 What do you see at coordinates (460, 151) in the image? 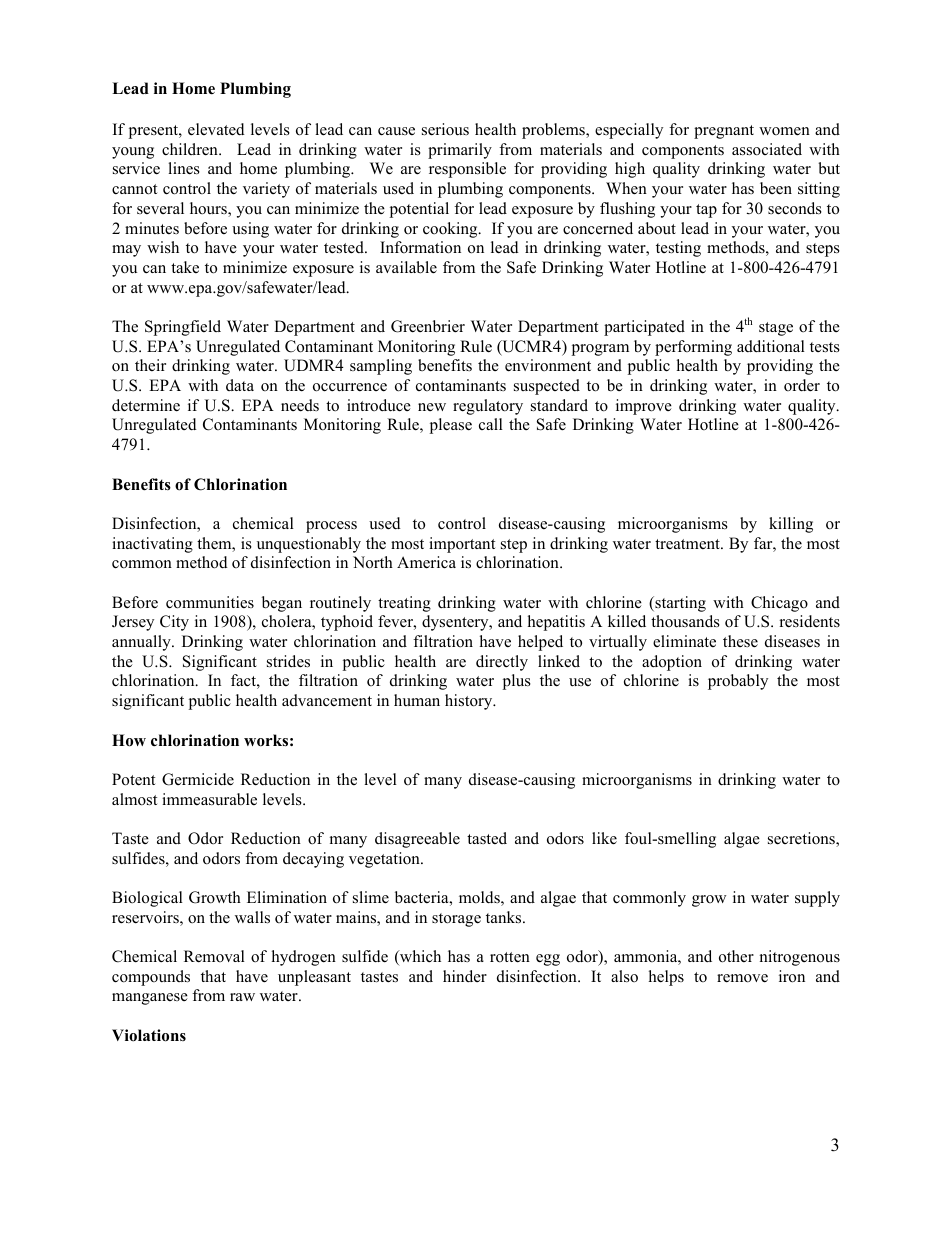
I see `primarily` at bounding box center [460, 151].
